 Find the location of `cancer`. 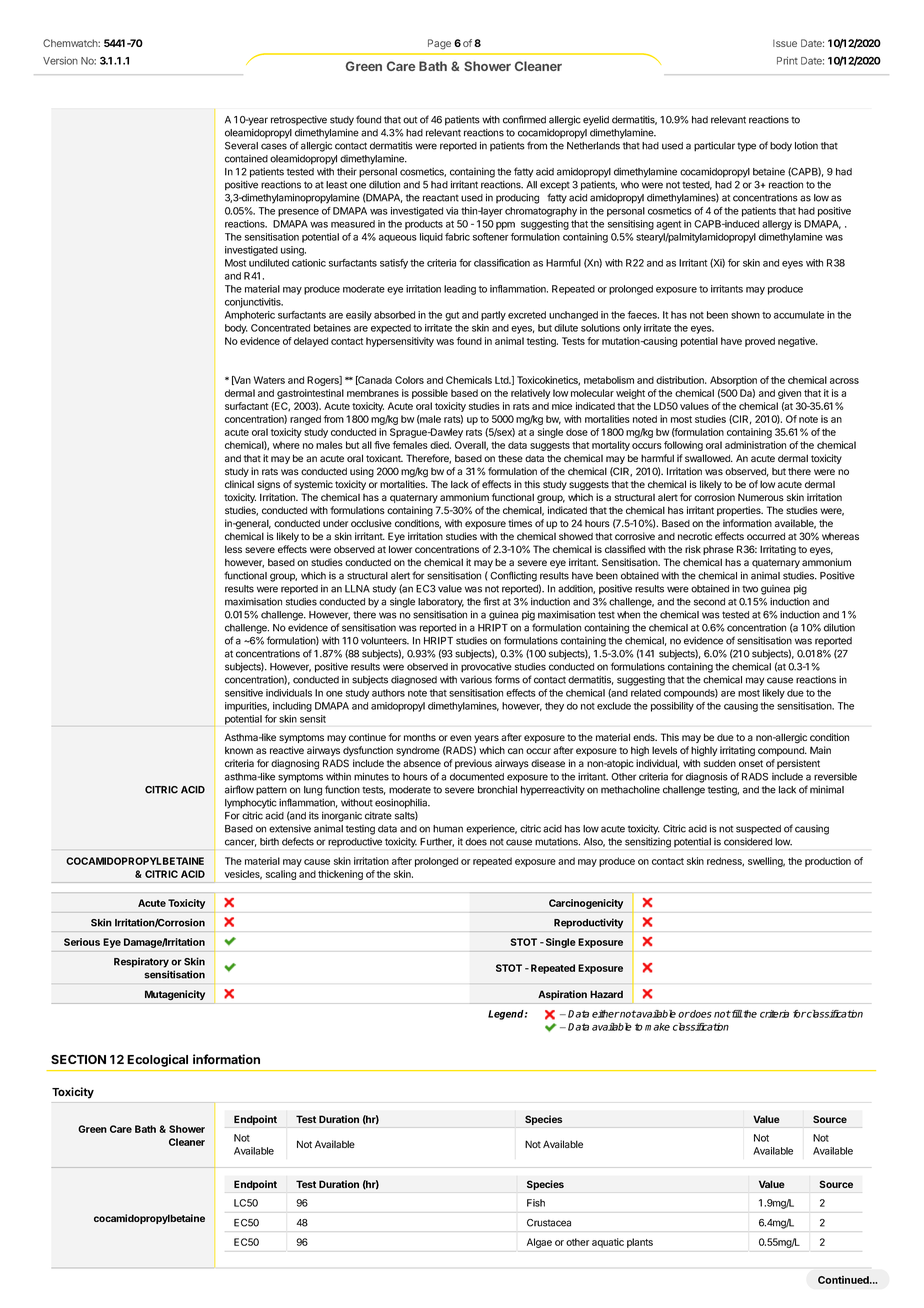

cancer is located at coordinates (240, 843).
